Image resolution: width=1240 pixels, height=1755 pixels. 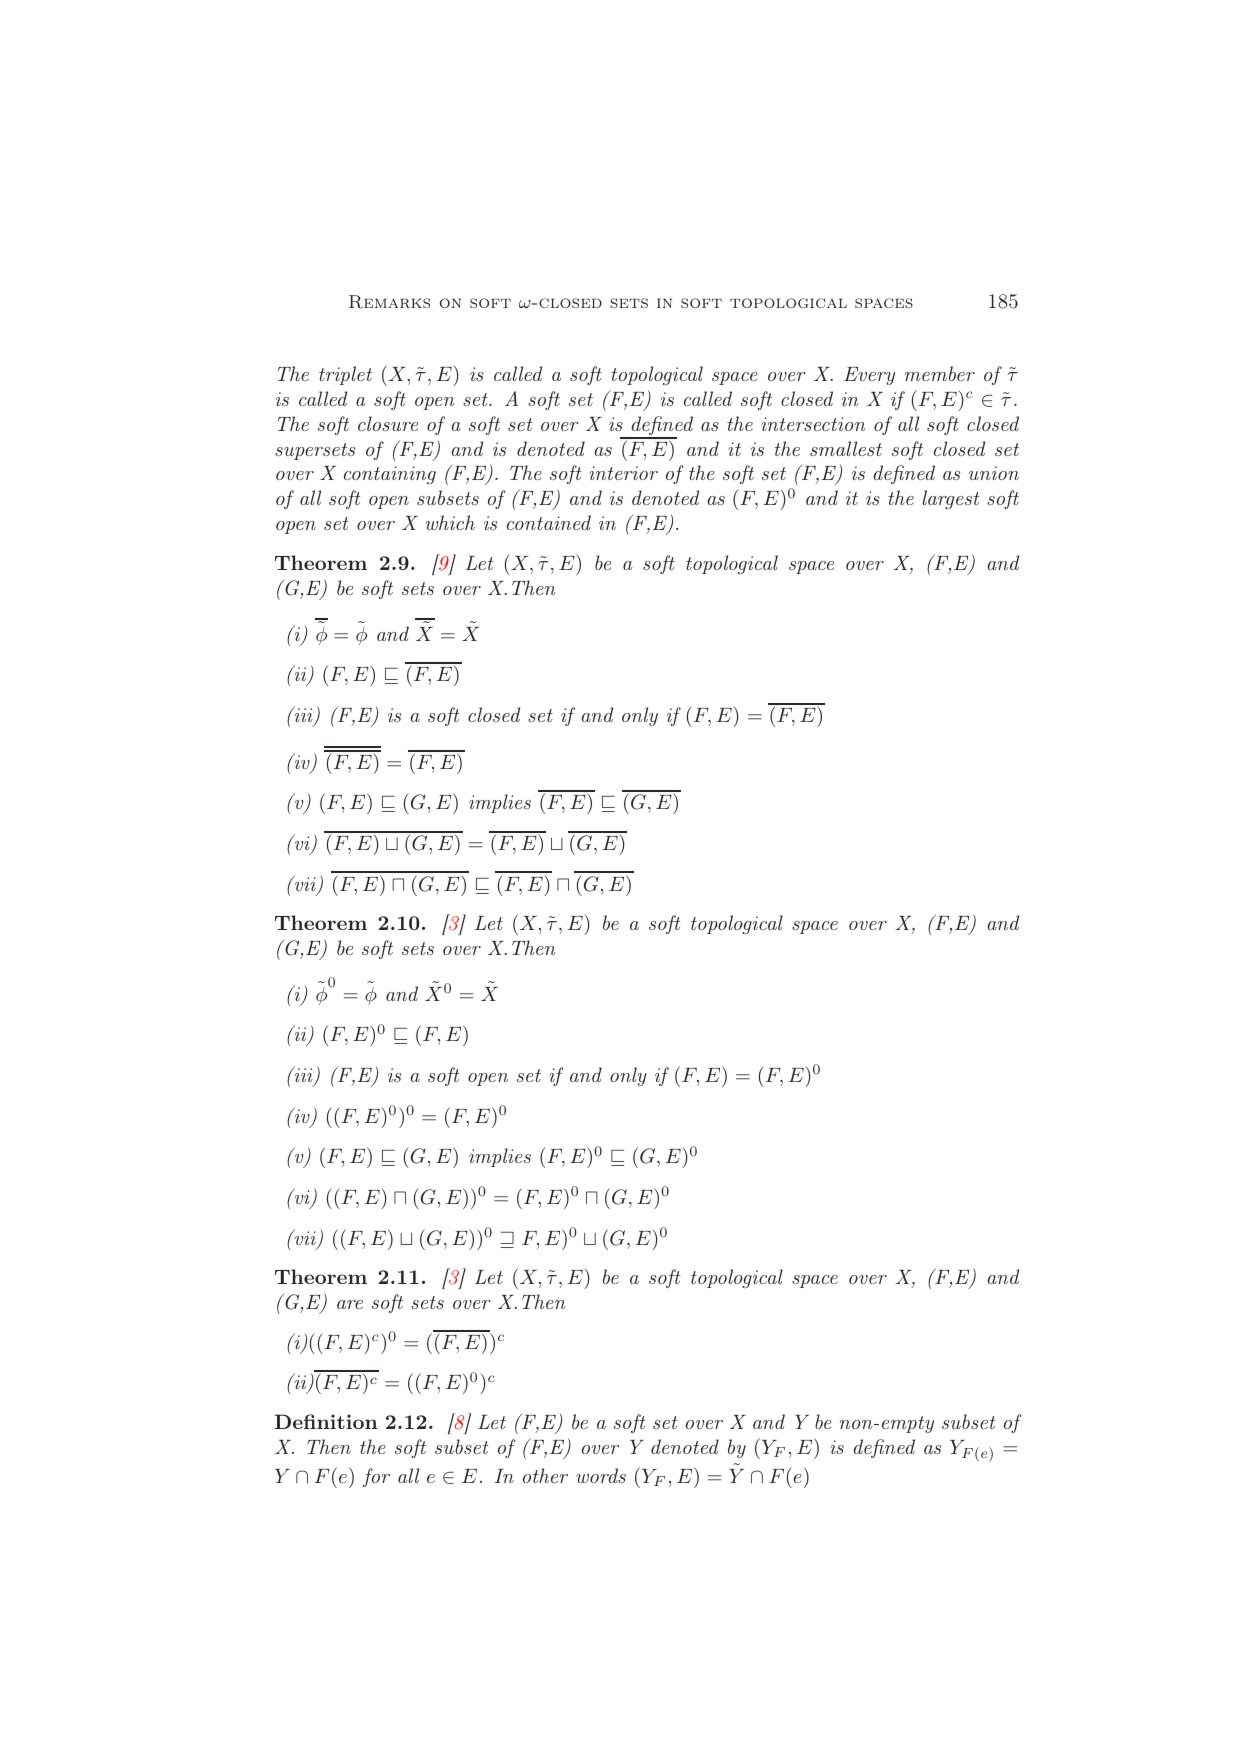 I want to click on words, so click(x=601, y=1475).
